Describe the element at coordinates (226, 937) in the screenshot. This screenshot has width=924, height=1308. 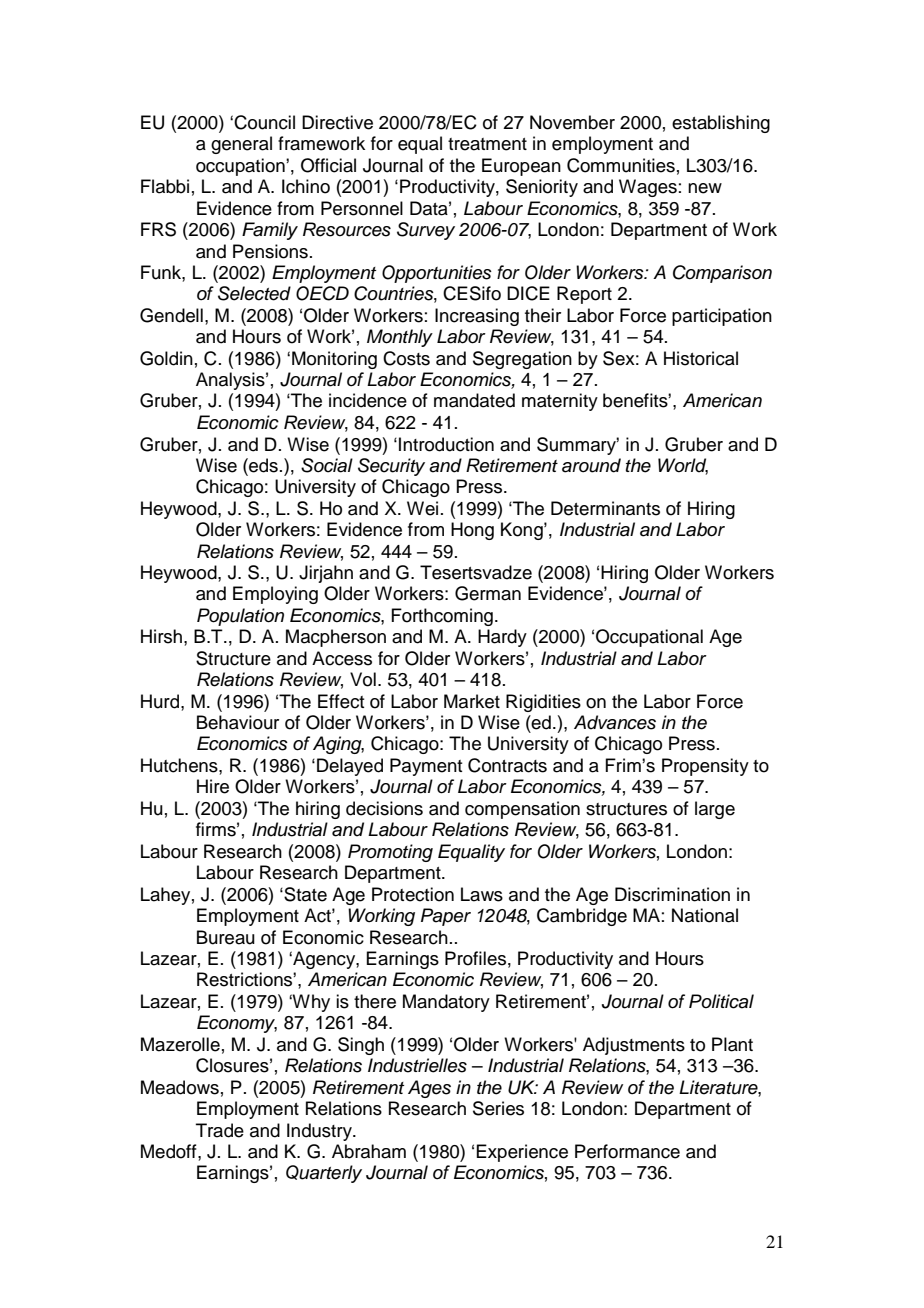
I see `Bureau` at that location.
